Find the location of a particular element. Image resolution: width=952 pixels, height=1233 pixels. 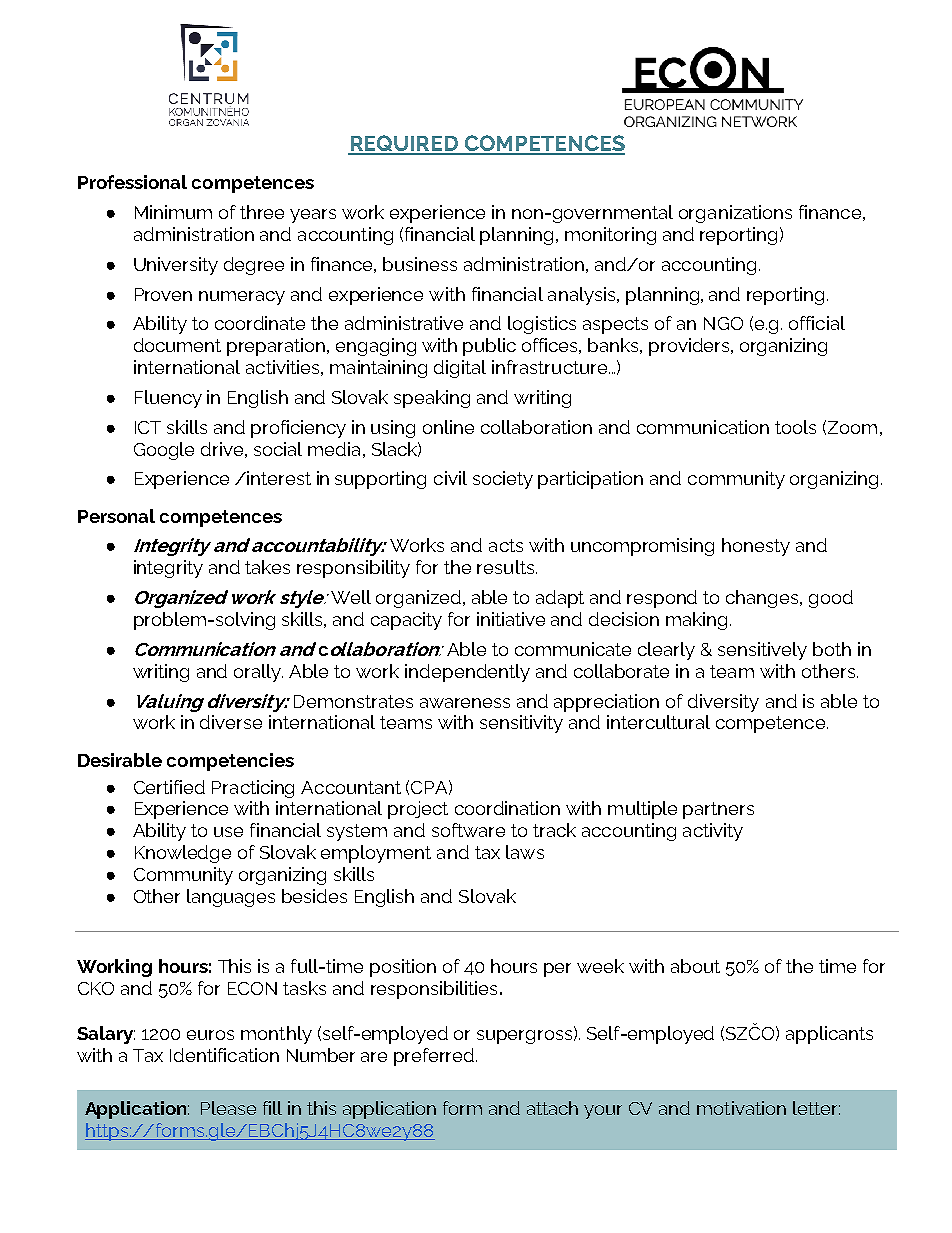

coordination is located at coordinates (507, 808).
